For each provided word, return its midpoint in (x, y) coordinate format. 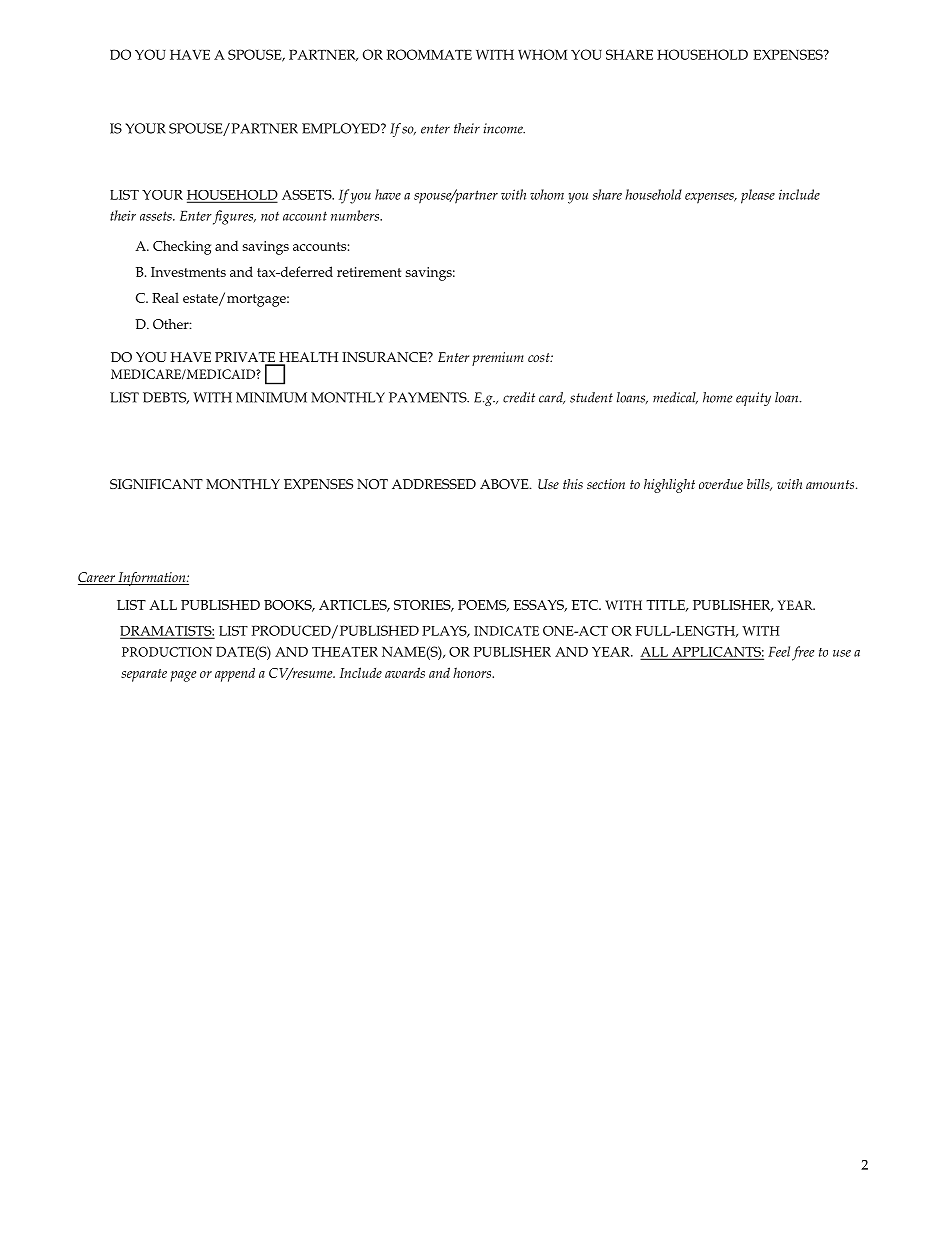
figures (234, 217)
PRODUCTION (167, 652)
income (504, 128)
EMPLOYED (342, 128)
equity (753, 399)
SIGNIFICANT (156, 484)
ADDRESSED (434, 484)
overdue (721, 484)
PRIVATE (246, 358)
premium (498, 359)
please (758, 196)
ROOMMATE (429, 54)
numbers (356, 215)
